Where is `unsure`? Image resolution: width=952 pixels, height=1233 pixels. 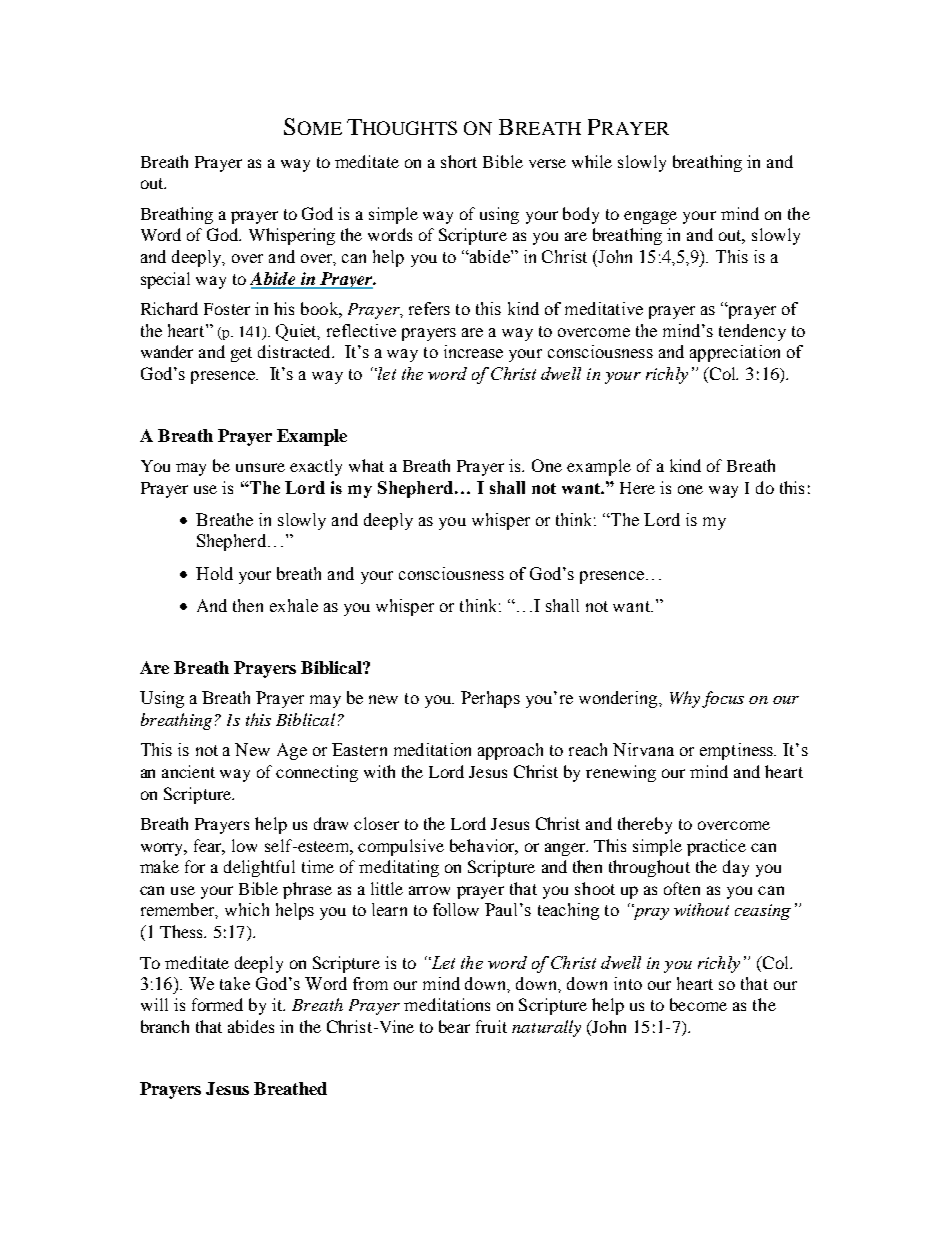 unsure is located at coordinates (260, 467).
